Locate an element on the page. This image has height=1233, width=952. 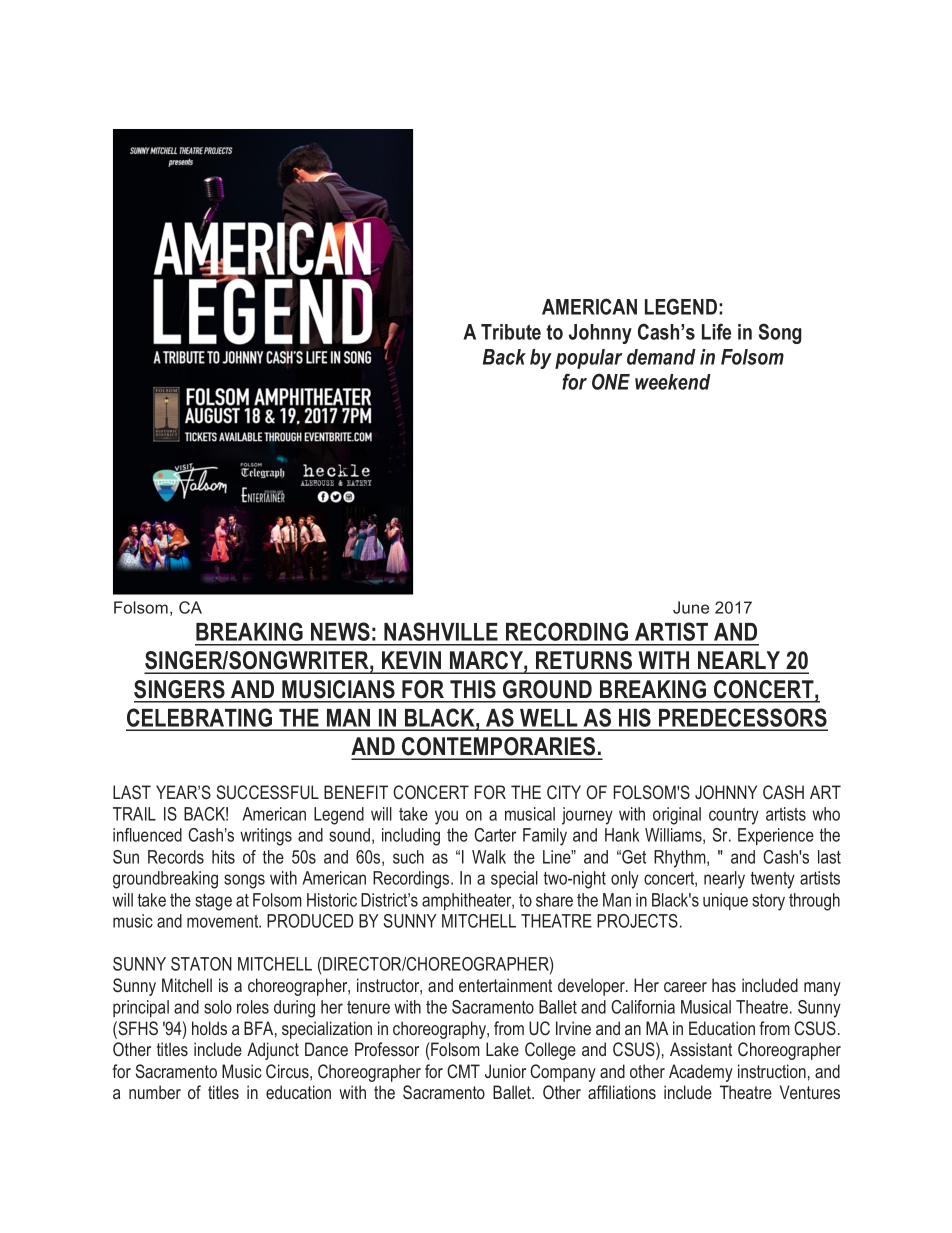
CMT is located at coordinates (463, 1071).
